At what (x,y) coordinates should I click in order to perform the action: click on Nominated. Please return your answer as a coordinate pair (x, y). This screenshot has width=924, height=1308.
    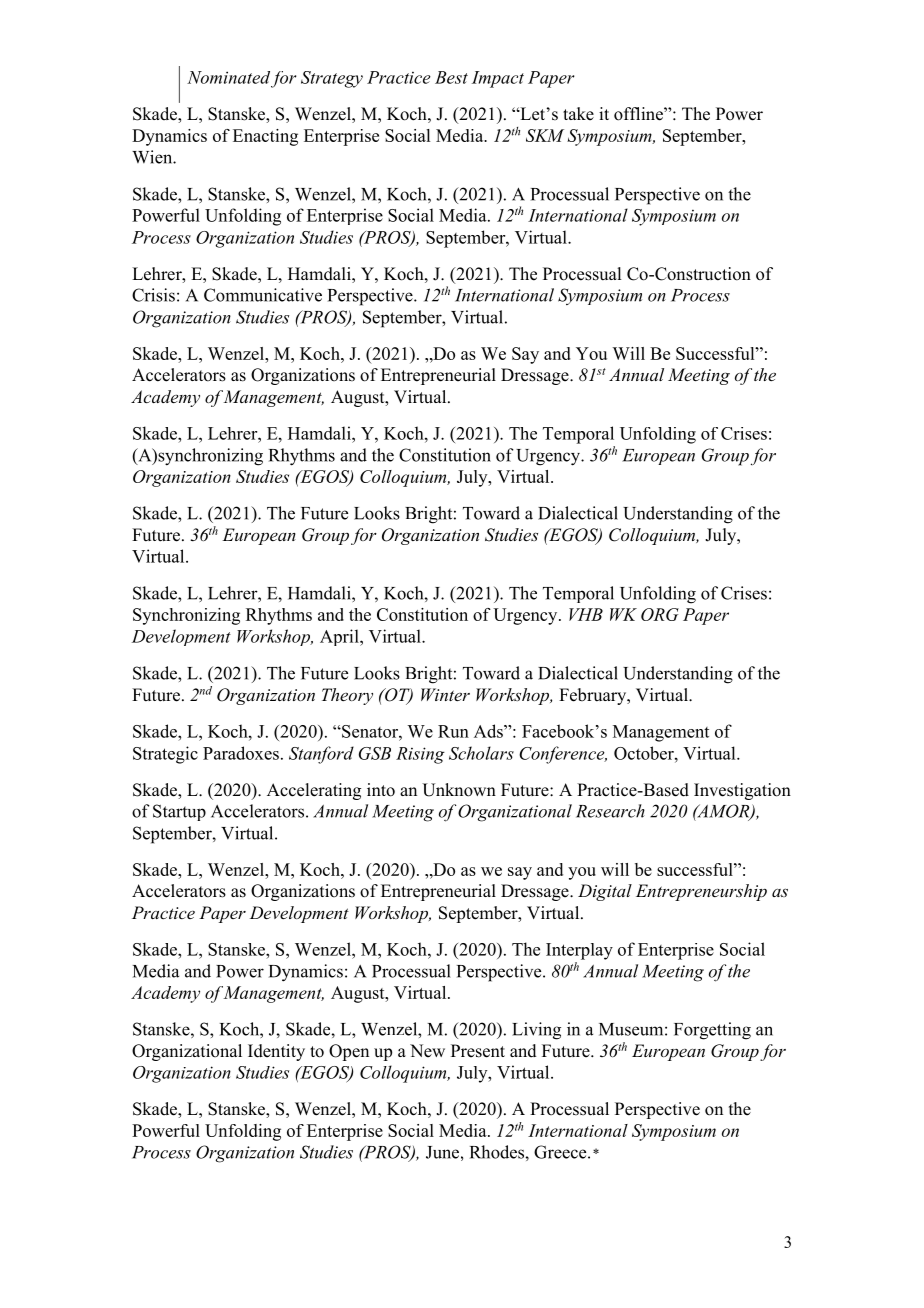
    Looking at the image, I should click on (228, 77).
